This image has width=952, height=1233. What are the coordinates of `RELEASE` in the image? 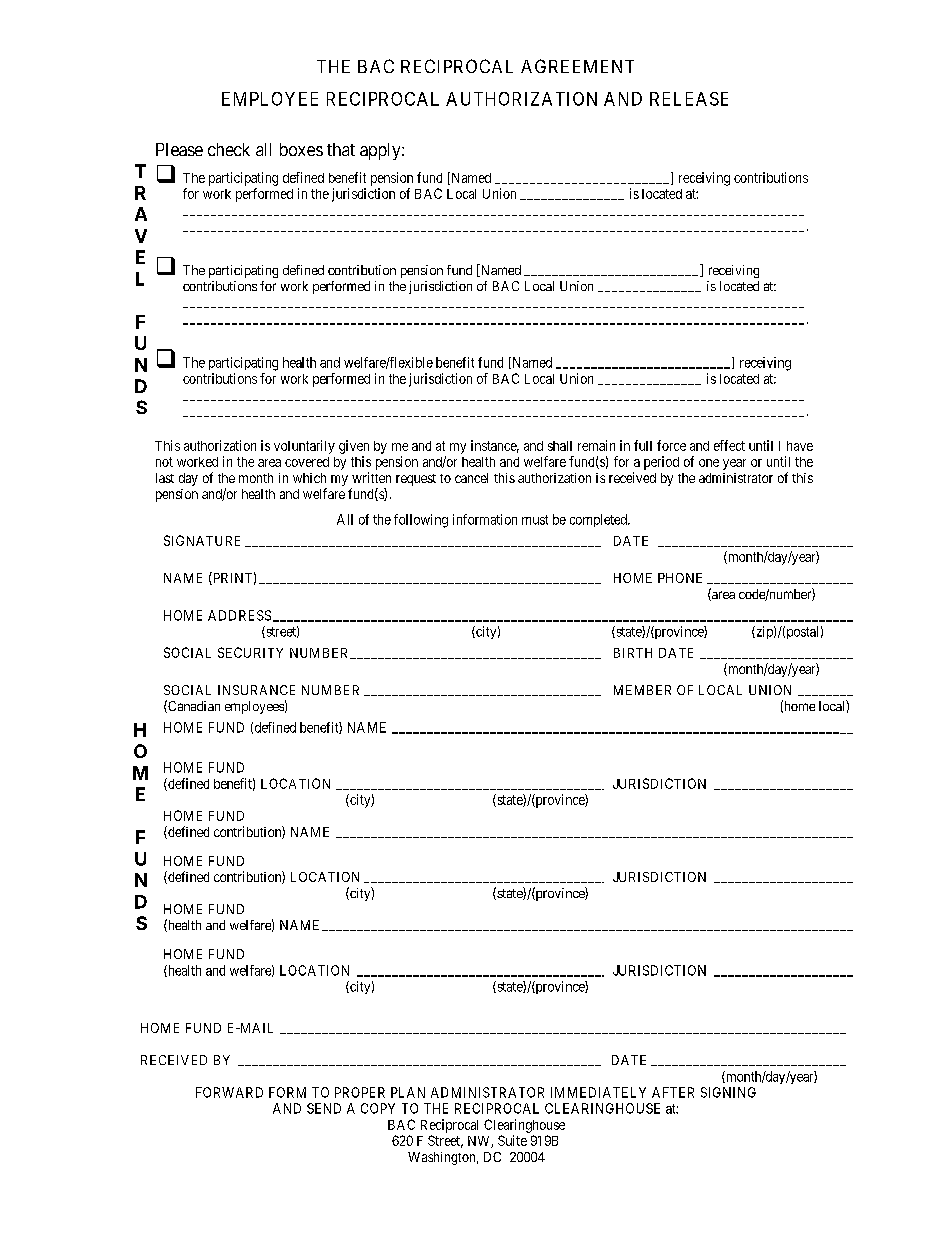 It's located at (689, 99).
